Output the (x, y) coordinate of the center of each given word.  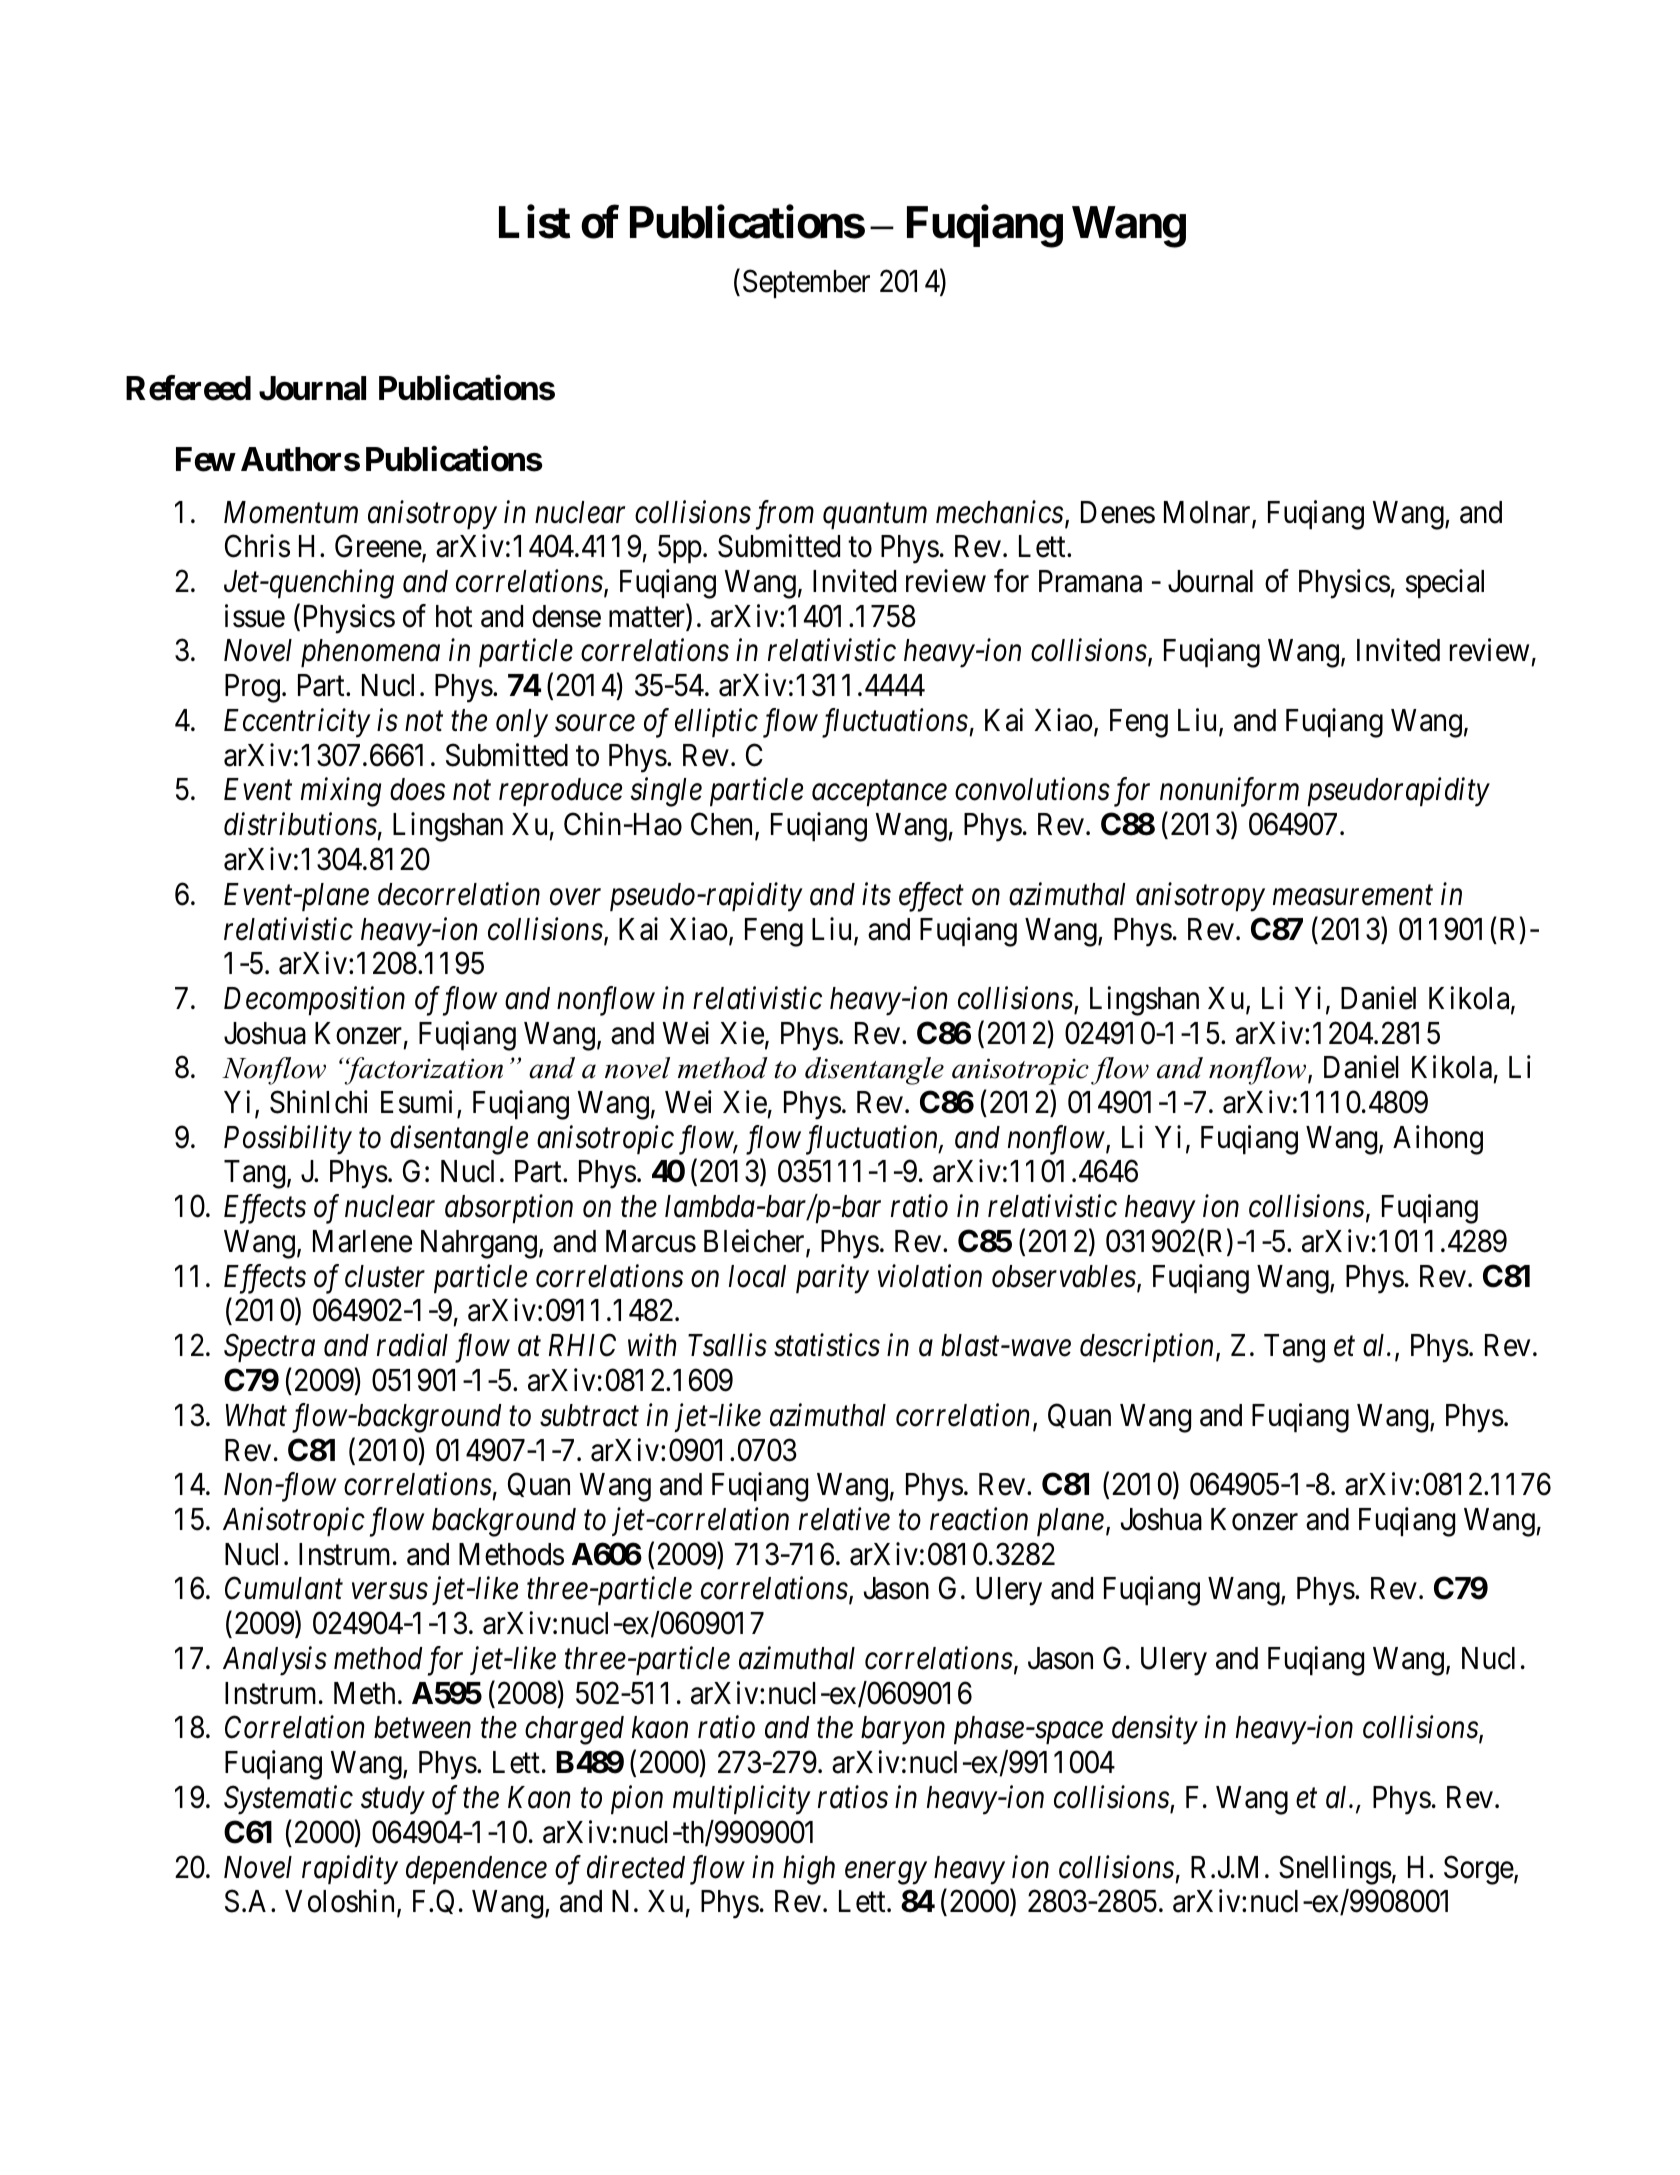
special (1445, 583)
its (876, 894)
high (809, 1870)
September (806, 283)
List (534, 222)
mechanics (999, 512)
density (1155, 1730)
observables (1064, 1276)
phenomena (370, 653)
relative (844, 1519)
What (256, 1415)
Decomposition (314, 1001)
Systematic (288, 1800)
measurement (1353, 896)
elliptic (716, 722)
